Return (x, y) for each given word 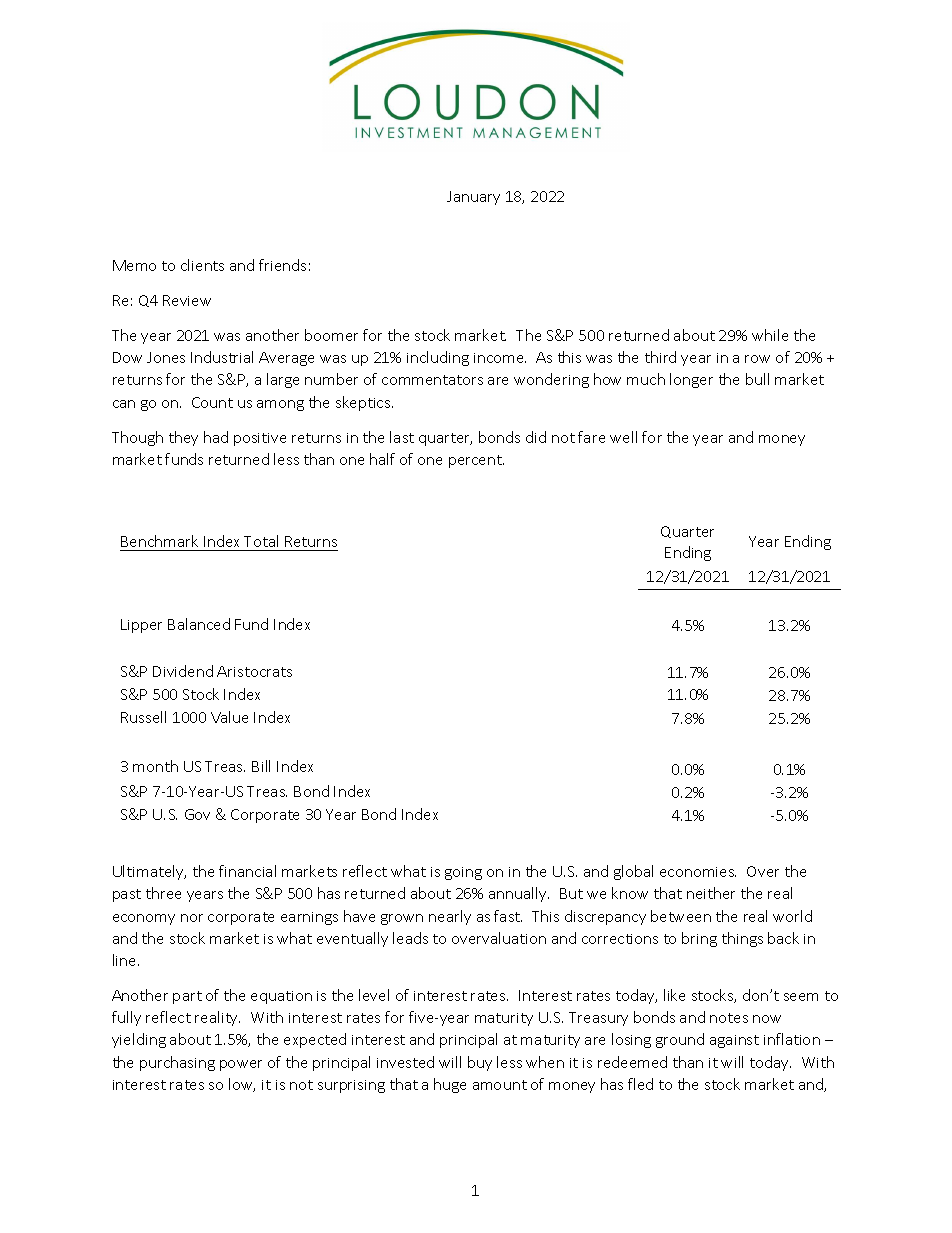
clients (202, 265)
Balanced (199, 624)
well (623, 437)
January (473, 198)
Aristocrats (254, 671)
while (770, 335)
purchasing (177, 1063)
